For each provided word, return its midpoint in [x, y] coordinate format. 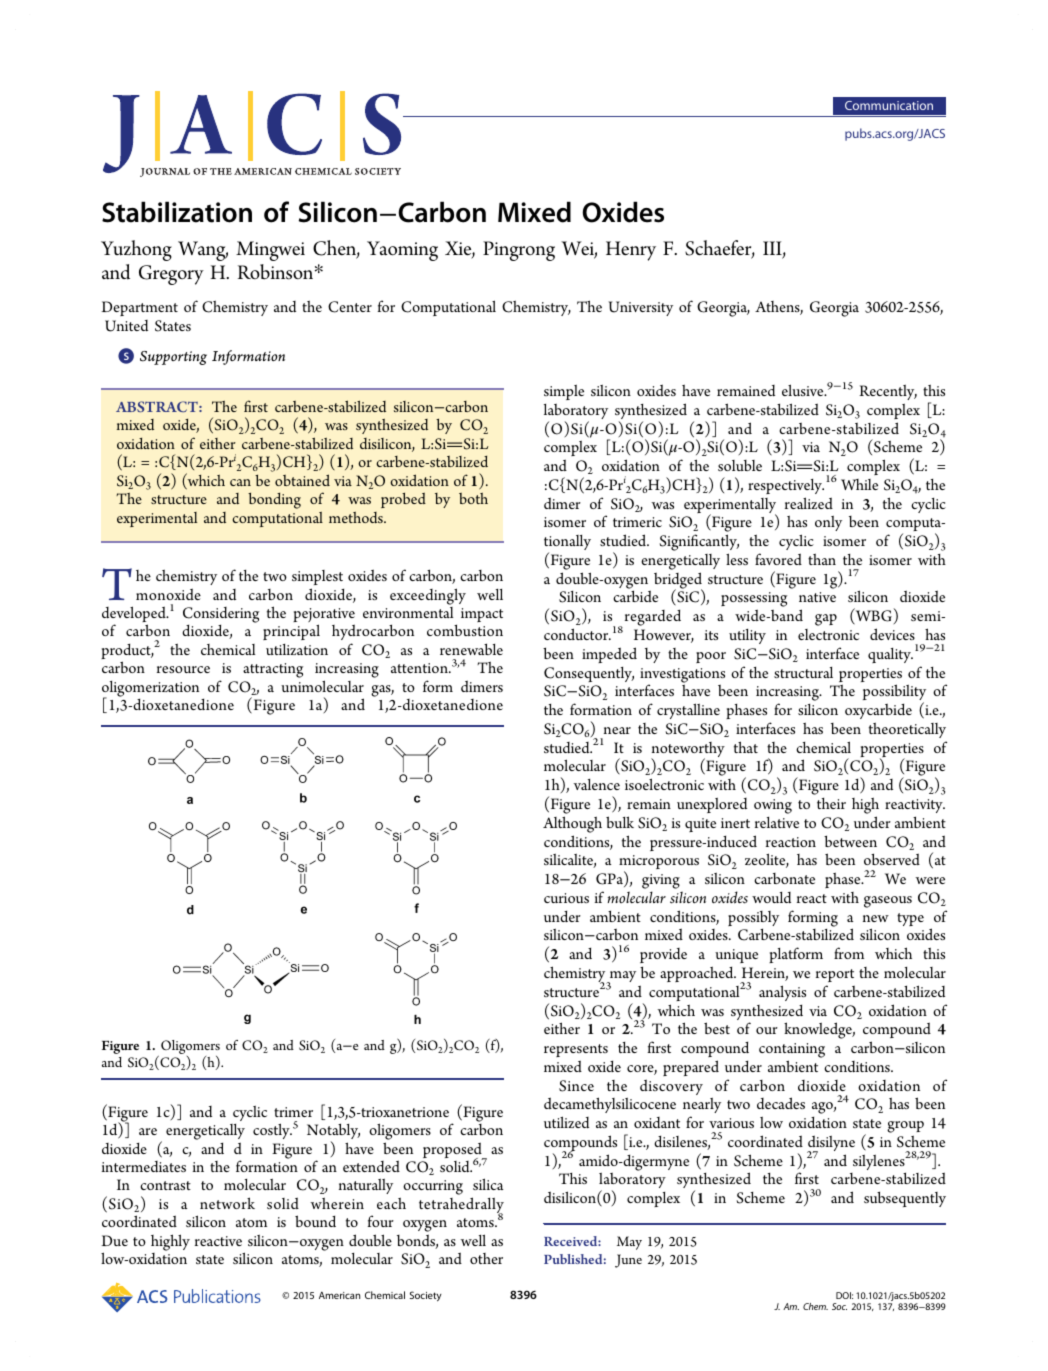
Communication [889, 105]
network [227, 1203]
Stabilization [177, 212]
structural [803, 672]
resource [183, 669]
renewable [471, 649]
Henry [631, 251]
